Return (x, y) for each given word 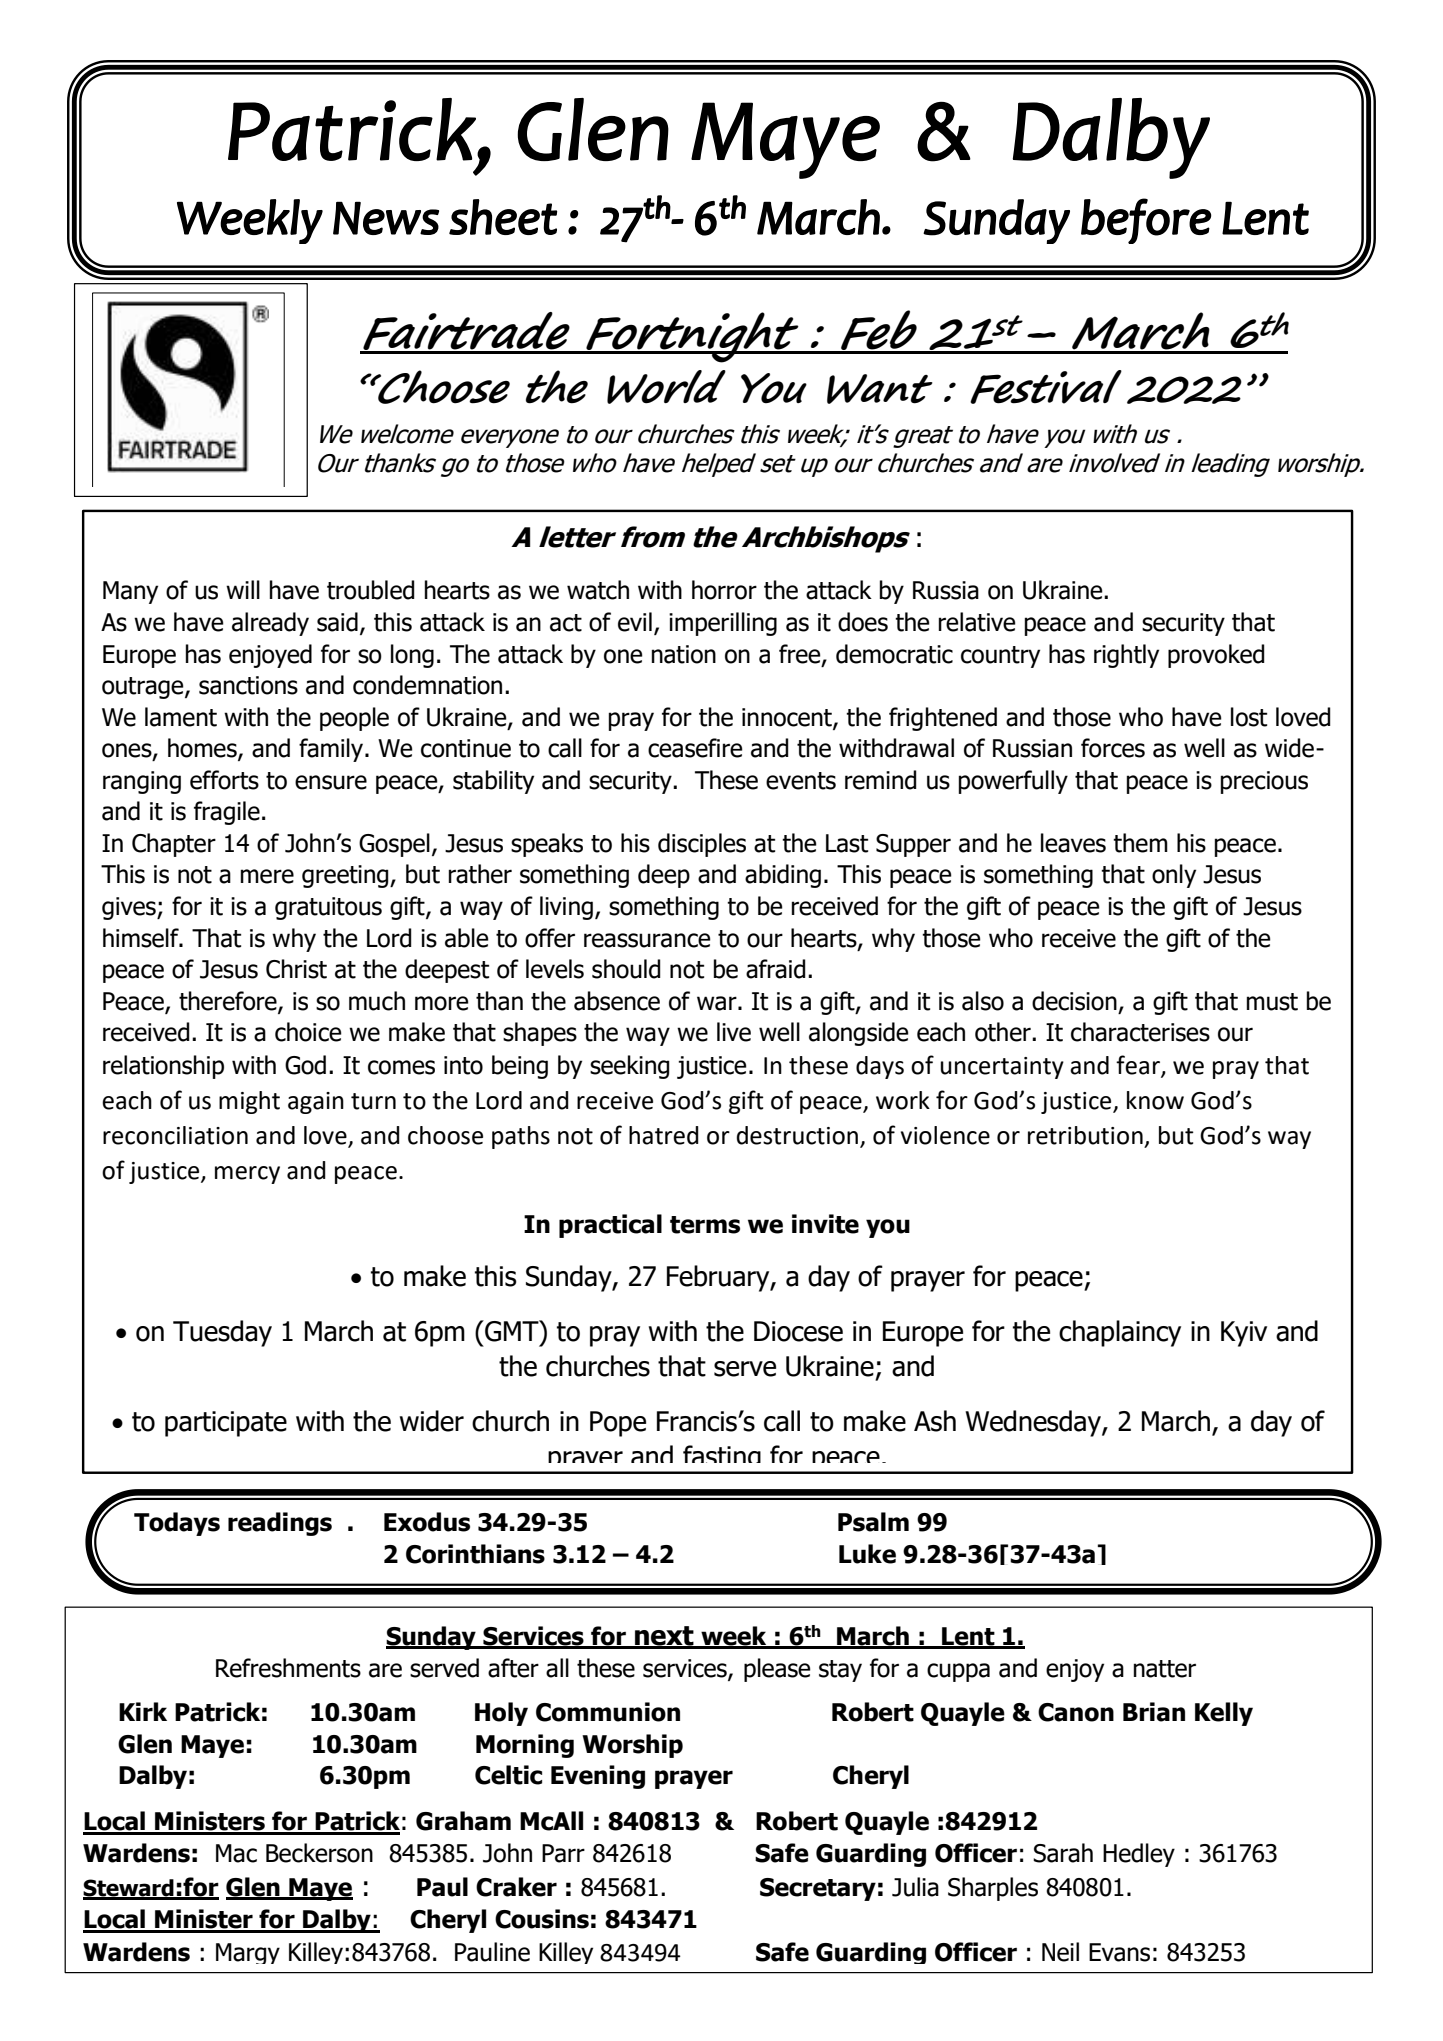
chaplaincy (1120, 1333)
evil (635, 622)
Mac (236, 1853)
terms (705, 1225)
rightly (1126, 656)
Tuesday (222, 1333)
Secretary (818, 1889)
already (270, 624)
